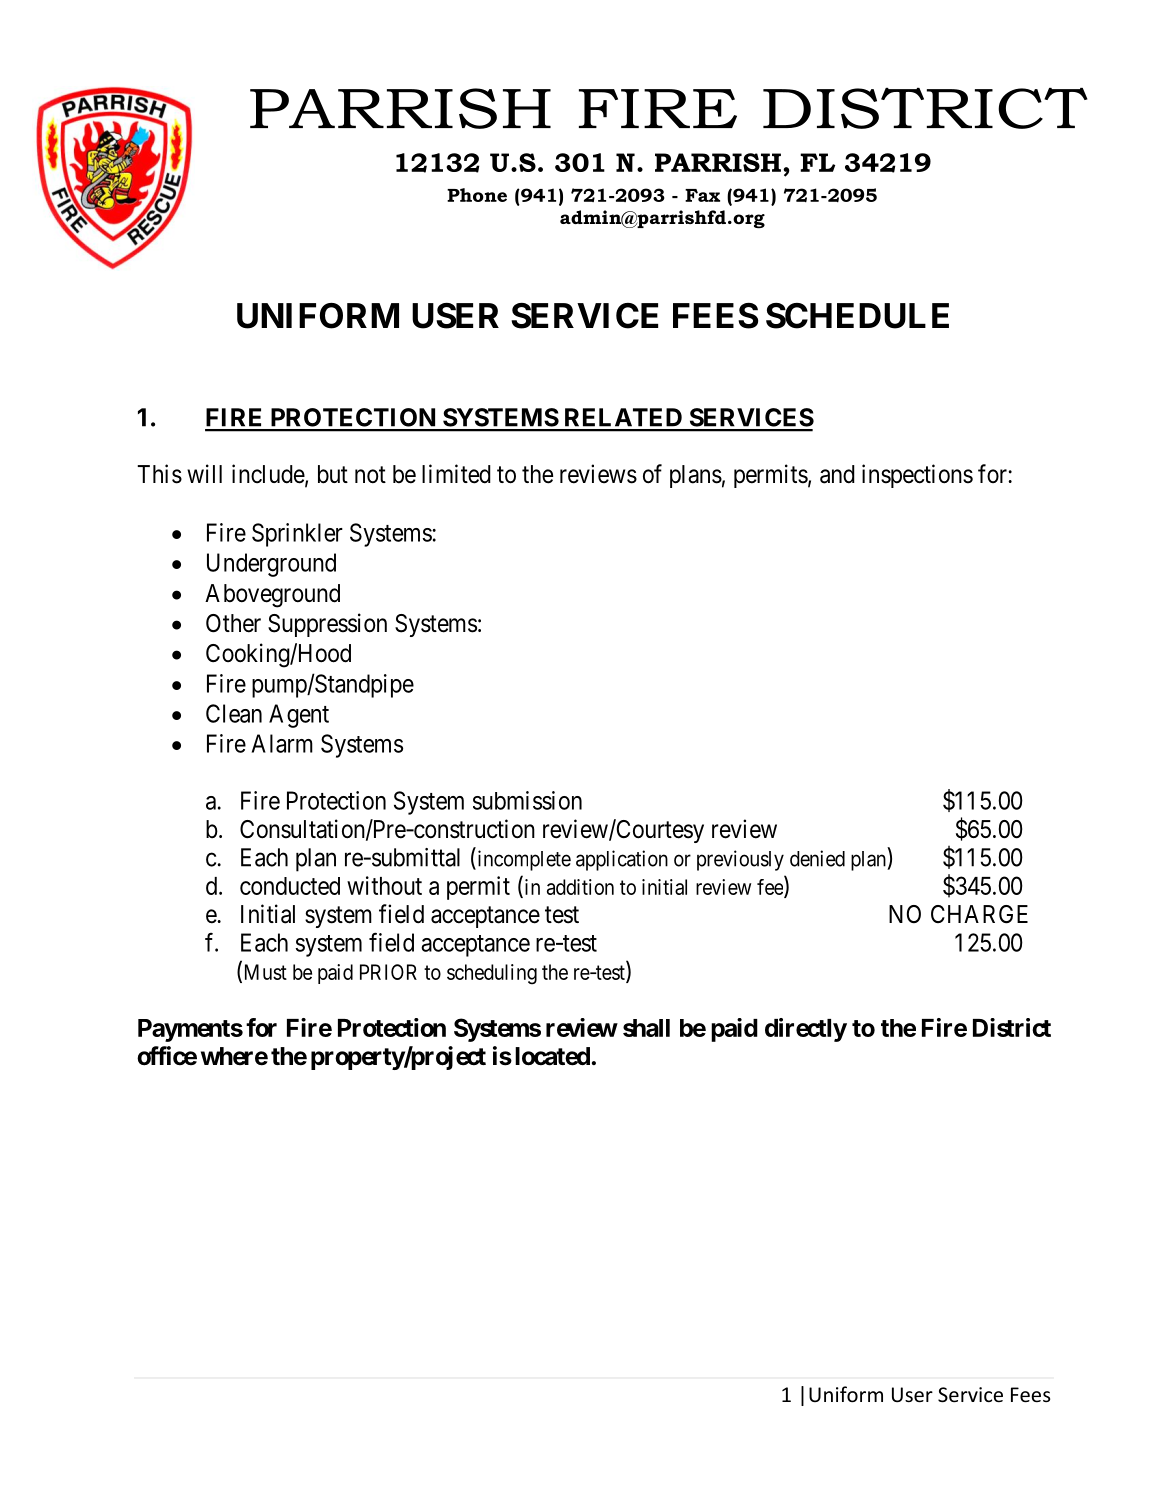 Image resolution: width=1162 pixels, height=1504 pixels. I want to click on SCHEDULE, so click(857, 316).
